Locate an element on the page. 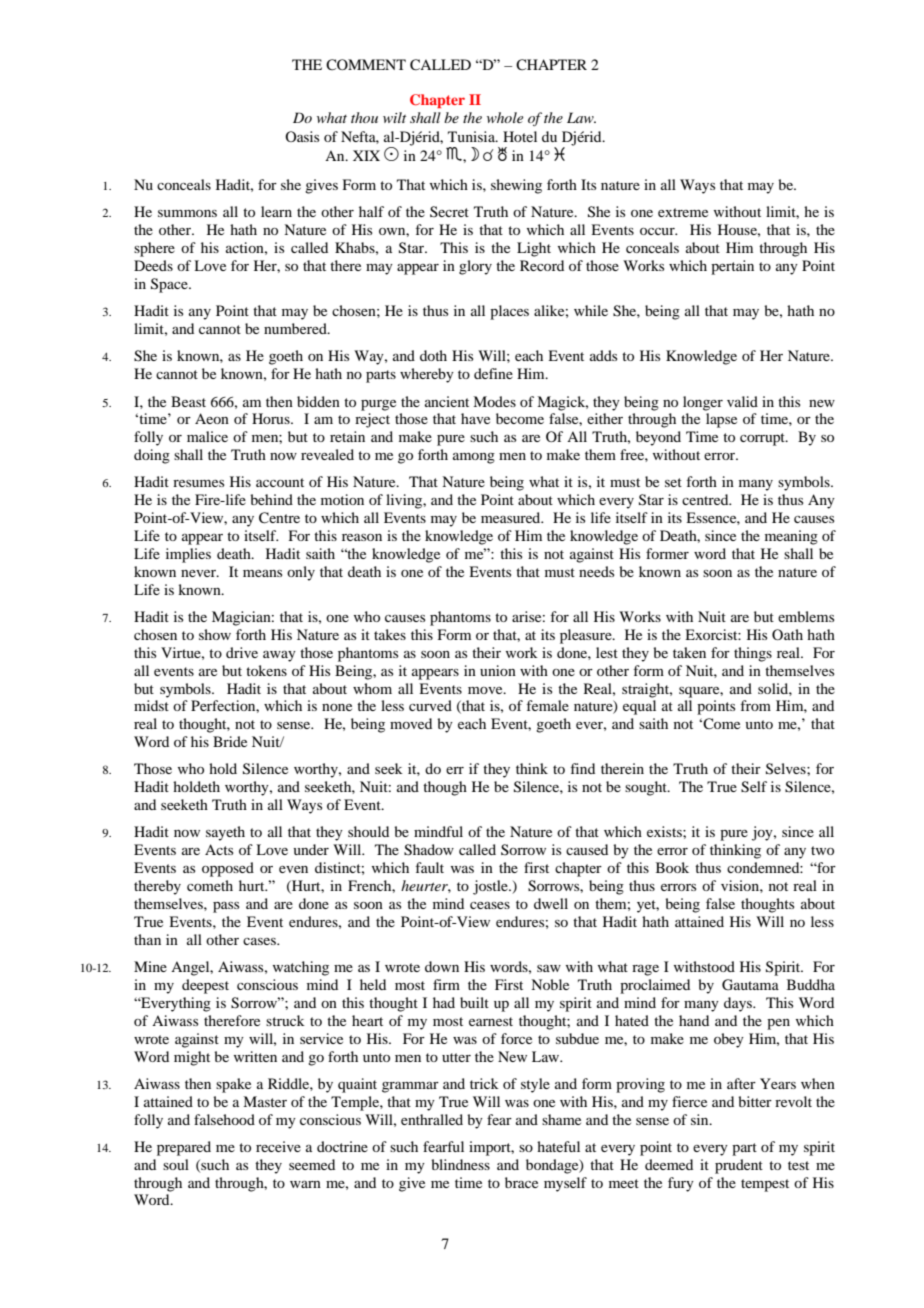 Image resolution: width=924 pixels, height=1308 pixels. things is located at coordinates (753, 654).
